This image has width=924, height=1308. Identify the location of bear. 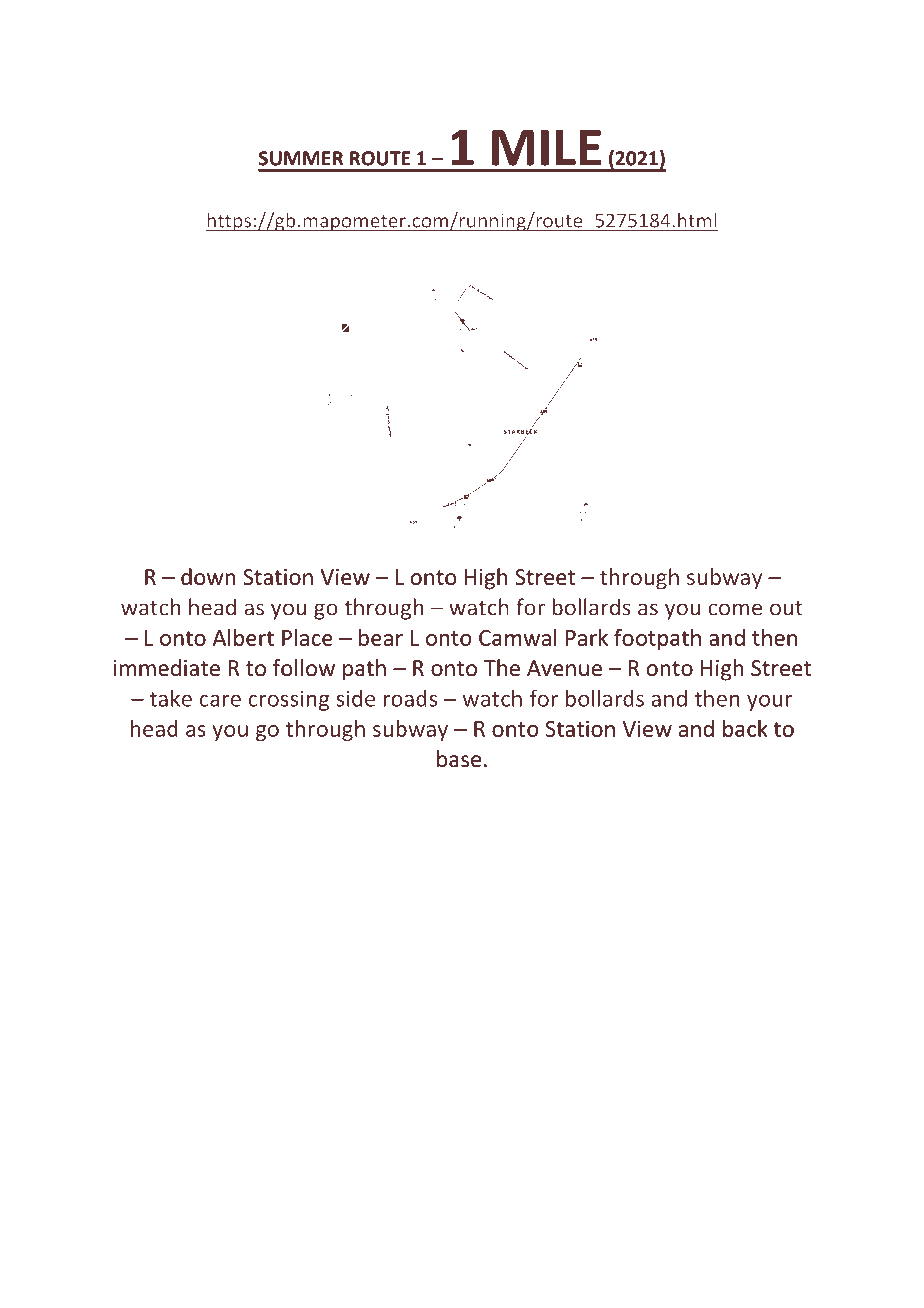
(381, 637).
